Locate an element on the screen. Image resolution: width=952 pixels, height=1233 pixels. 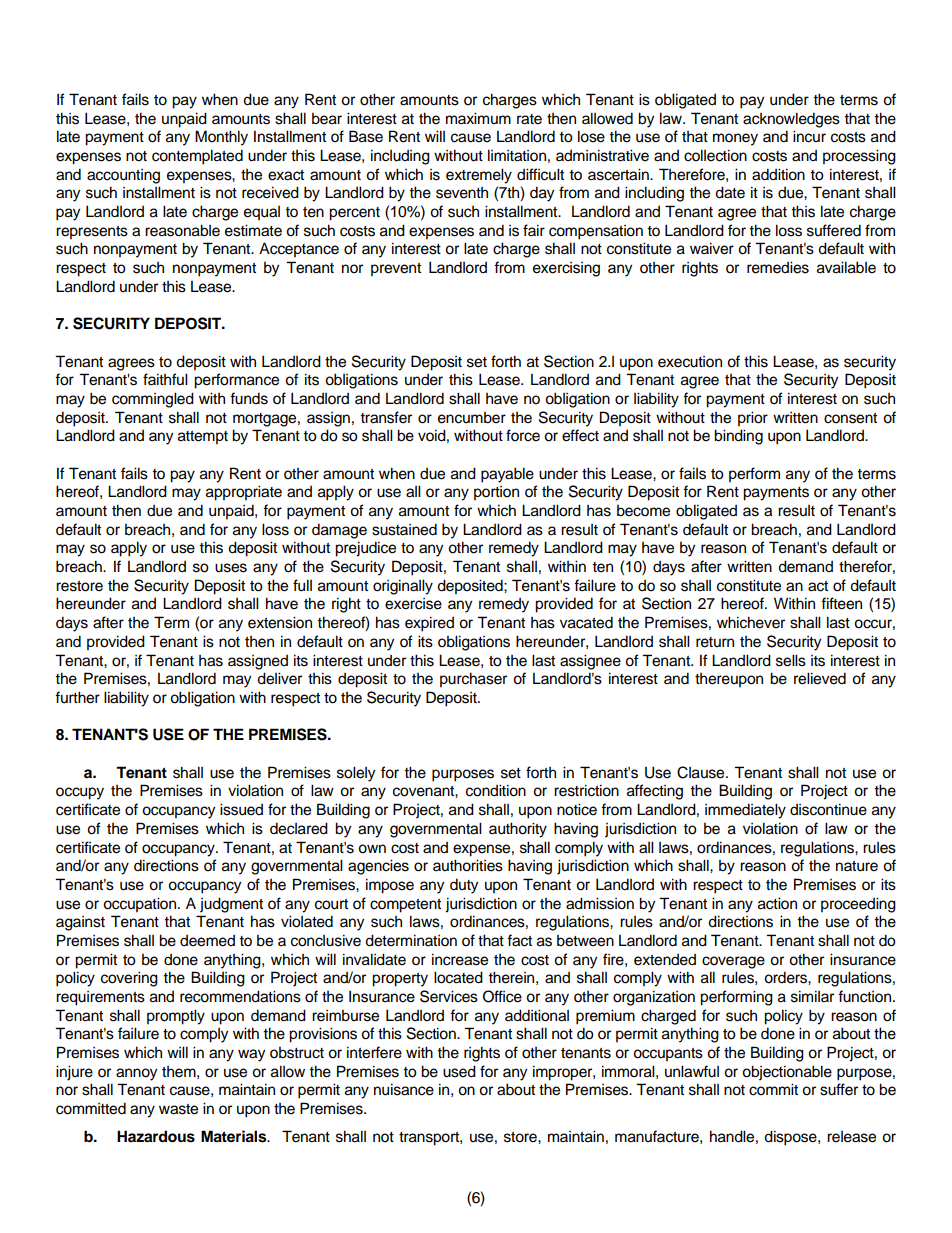
extremely is located at coordinates (479, 176).
